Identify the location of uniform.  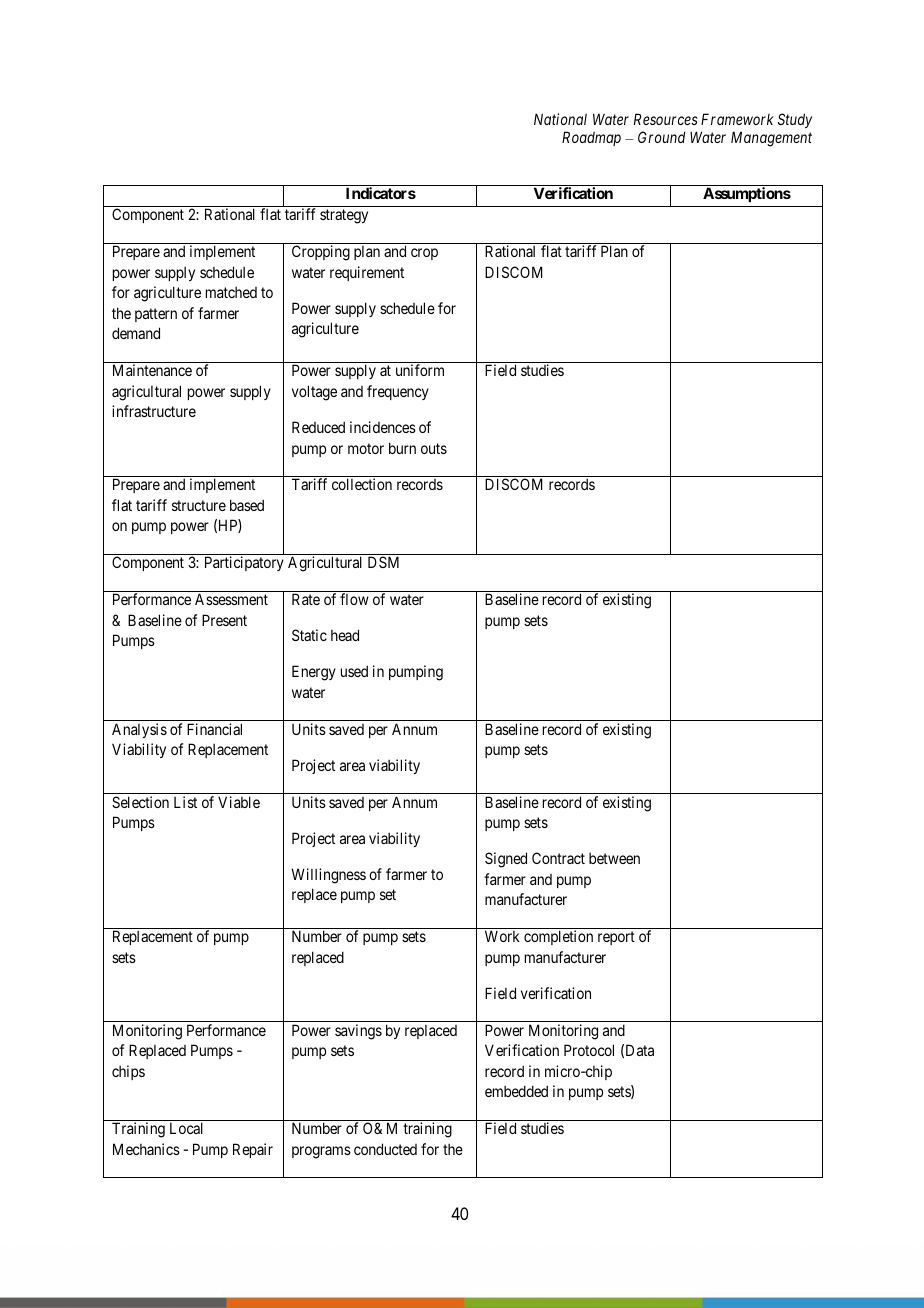
(420, 370).
